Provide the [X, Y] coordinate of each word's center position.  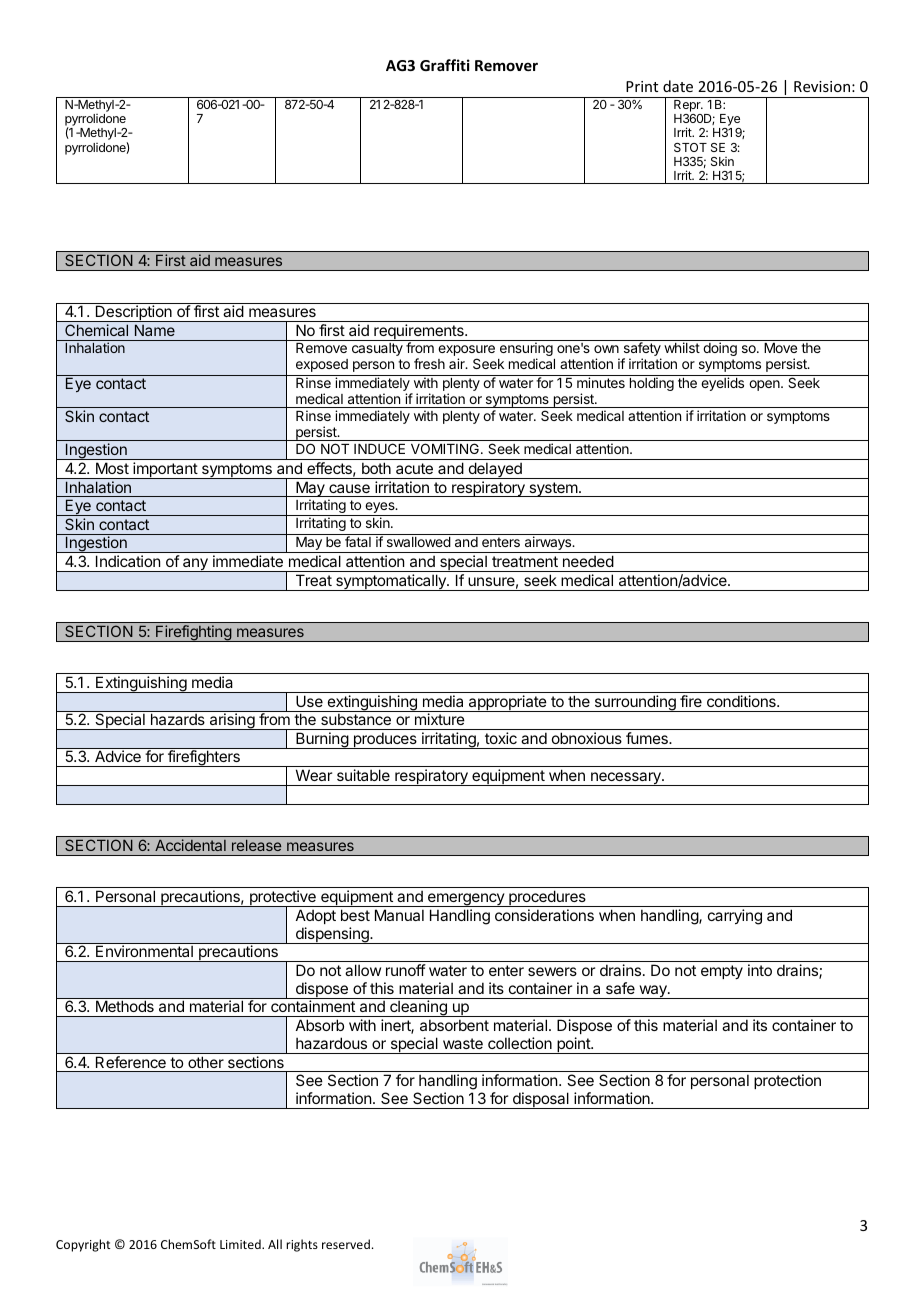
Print [642, 86]
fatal [358, 541]
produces [385, 740]
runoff [406, 970]
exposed [322, 365]
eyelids [722, 384]
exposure [466, 352]
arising [232, 721]
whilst [682, 347]
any [195, 565]
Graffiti [445, 65]
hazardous [331, 1043]
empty [722, 972]
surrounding [635, 703]
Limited [241, 1244]
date [678, 86]
